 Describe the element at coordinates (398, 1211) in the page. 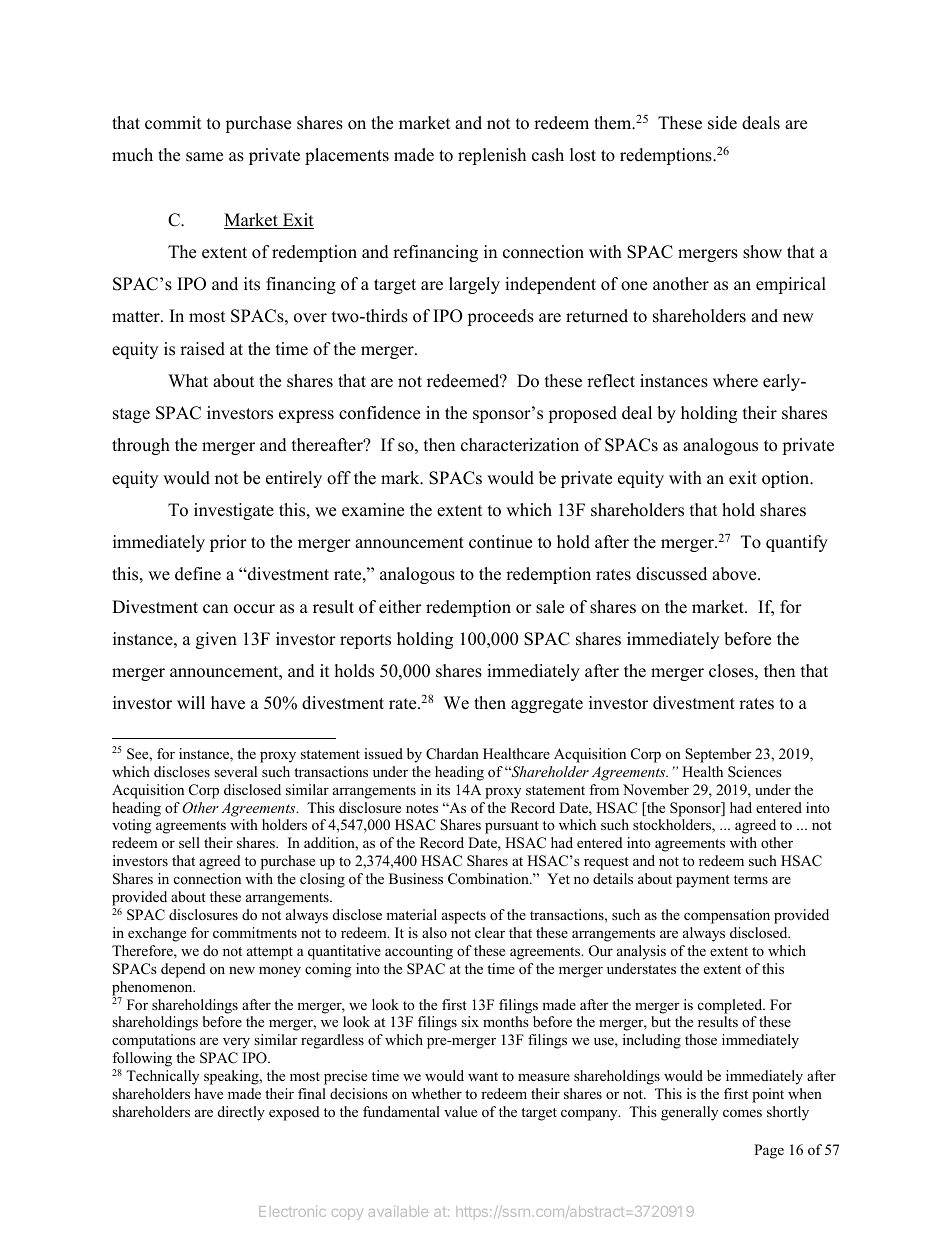

I see `available` at that location.
